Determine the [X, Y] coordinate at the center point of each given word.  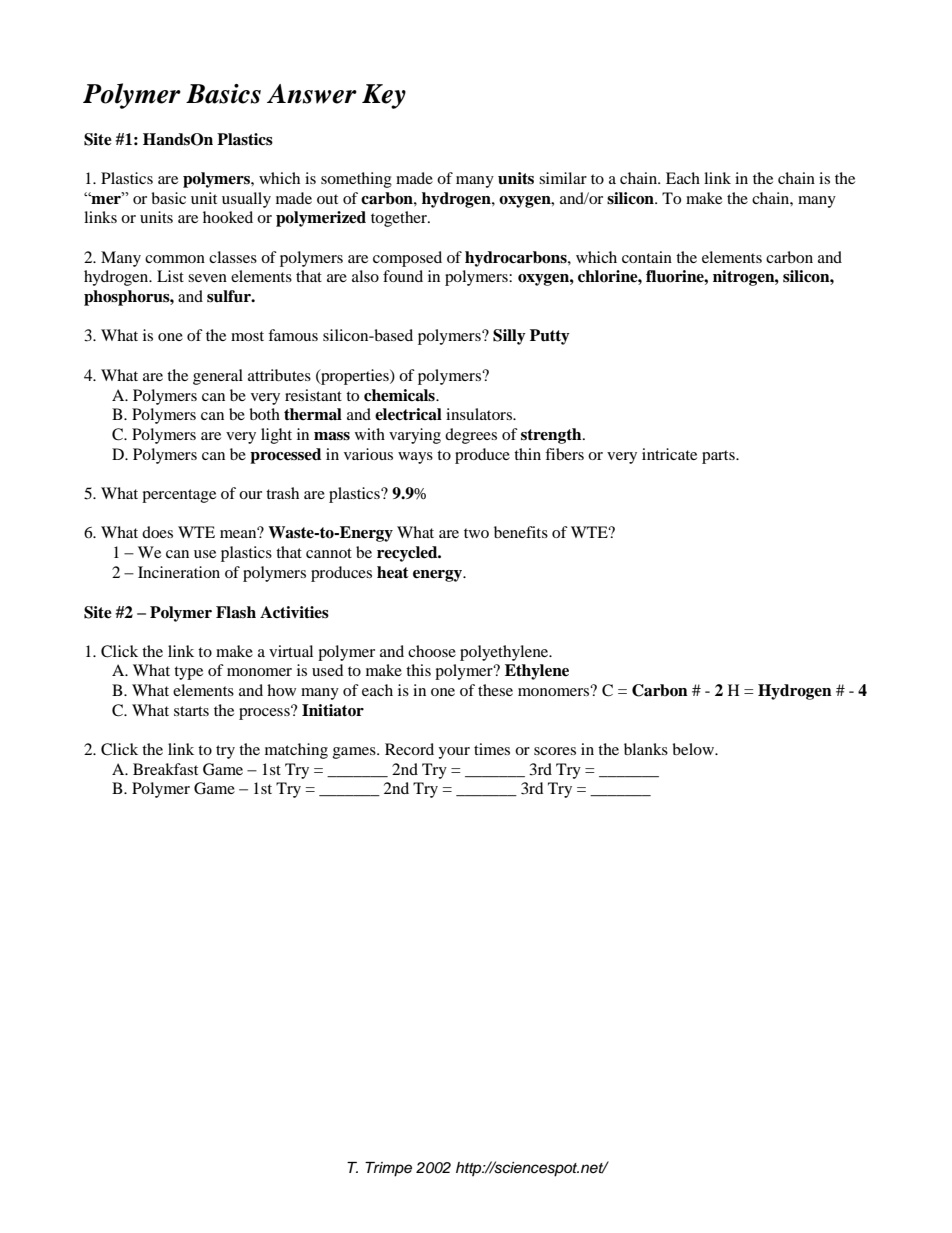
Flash [236, 612]
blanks [646, 749]
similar [563, 178]
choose [432, 651]
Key [384, 96]
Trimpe [388, 1169]
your [454, 753]
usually [246, 200]
